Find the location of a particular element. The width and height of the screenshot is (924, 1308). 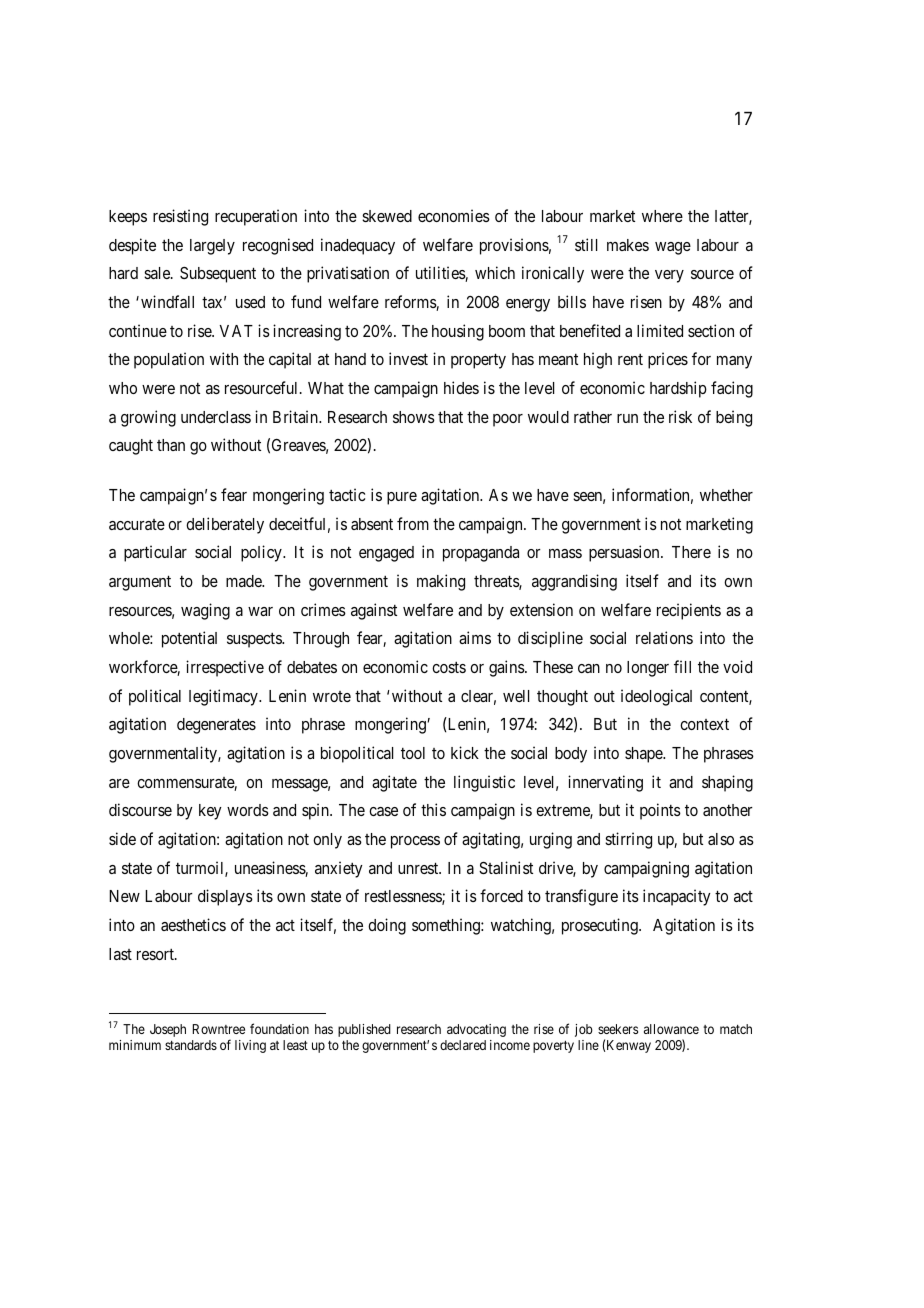

costs is located at coordinates (449, 667).
